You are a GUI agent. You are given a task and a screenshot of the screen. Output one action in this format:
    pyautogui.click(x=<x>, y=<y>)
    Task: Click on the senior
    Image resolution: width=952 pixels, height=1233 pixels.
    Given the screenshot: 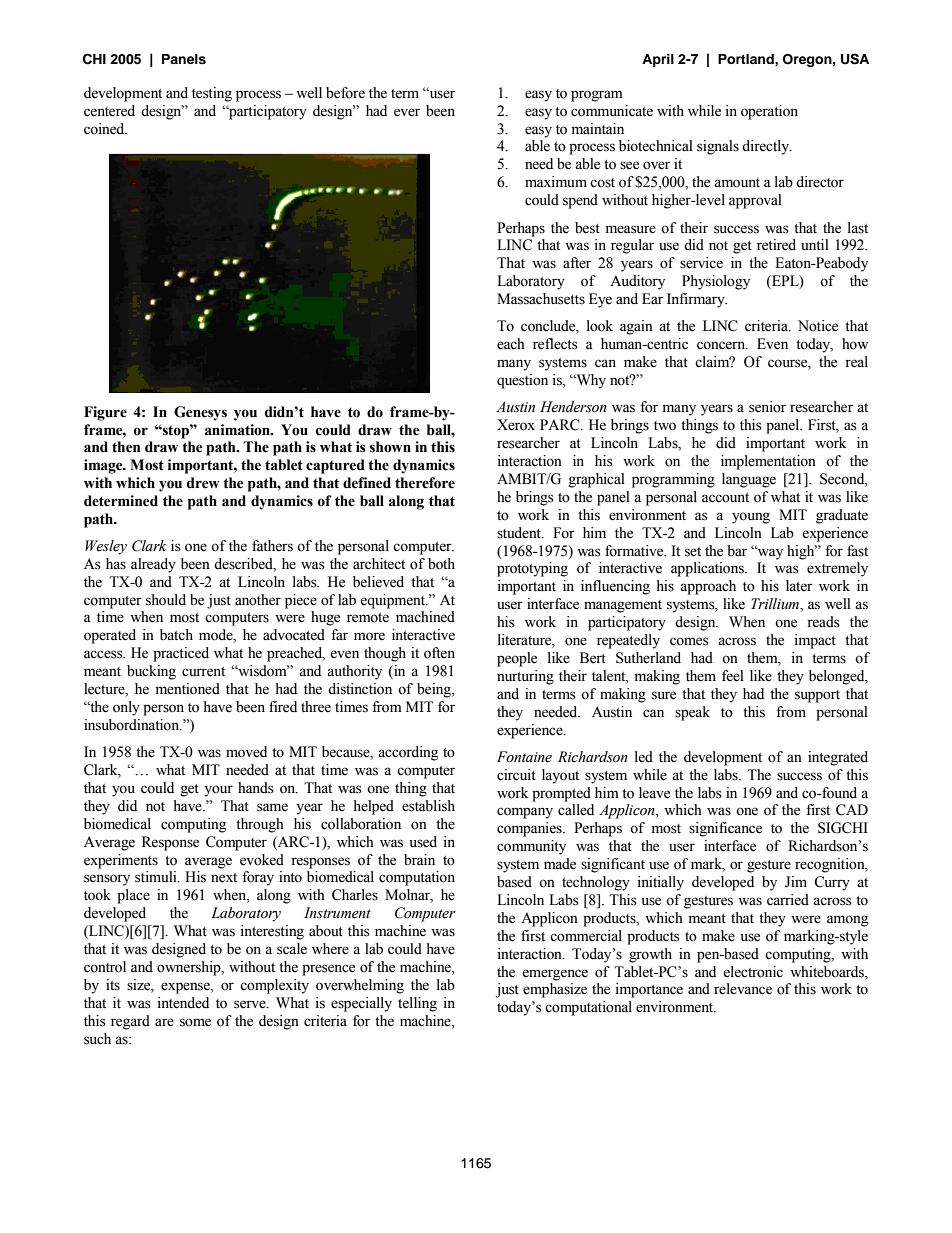 What is the action you would take?
    pyautogui.click(x=767, y=407)
